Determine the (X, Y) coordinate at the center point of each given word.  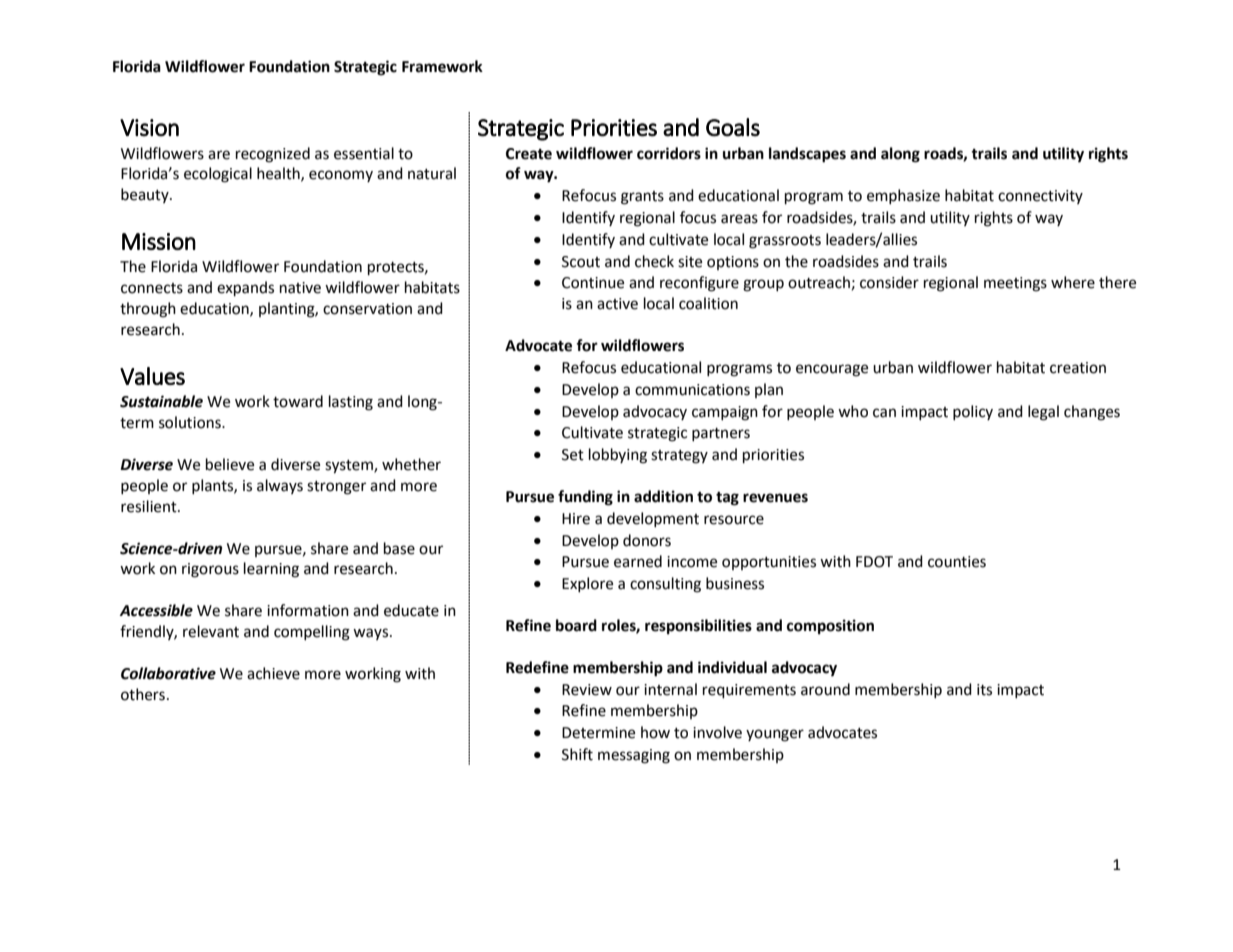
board (576, 625)
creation (1078, 368)
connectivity (1040, 197)
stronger (336, 488)
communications (692, 390)
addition (663, 496)
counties (957, 562)
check (654, 261)
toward (298, 401)
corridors (669, 153)
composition (830, 627)
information (308, 610)
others (143, 694)
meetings (1015, 284)
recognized (273, 155)
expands (245, 289)
